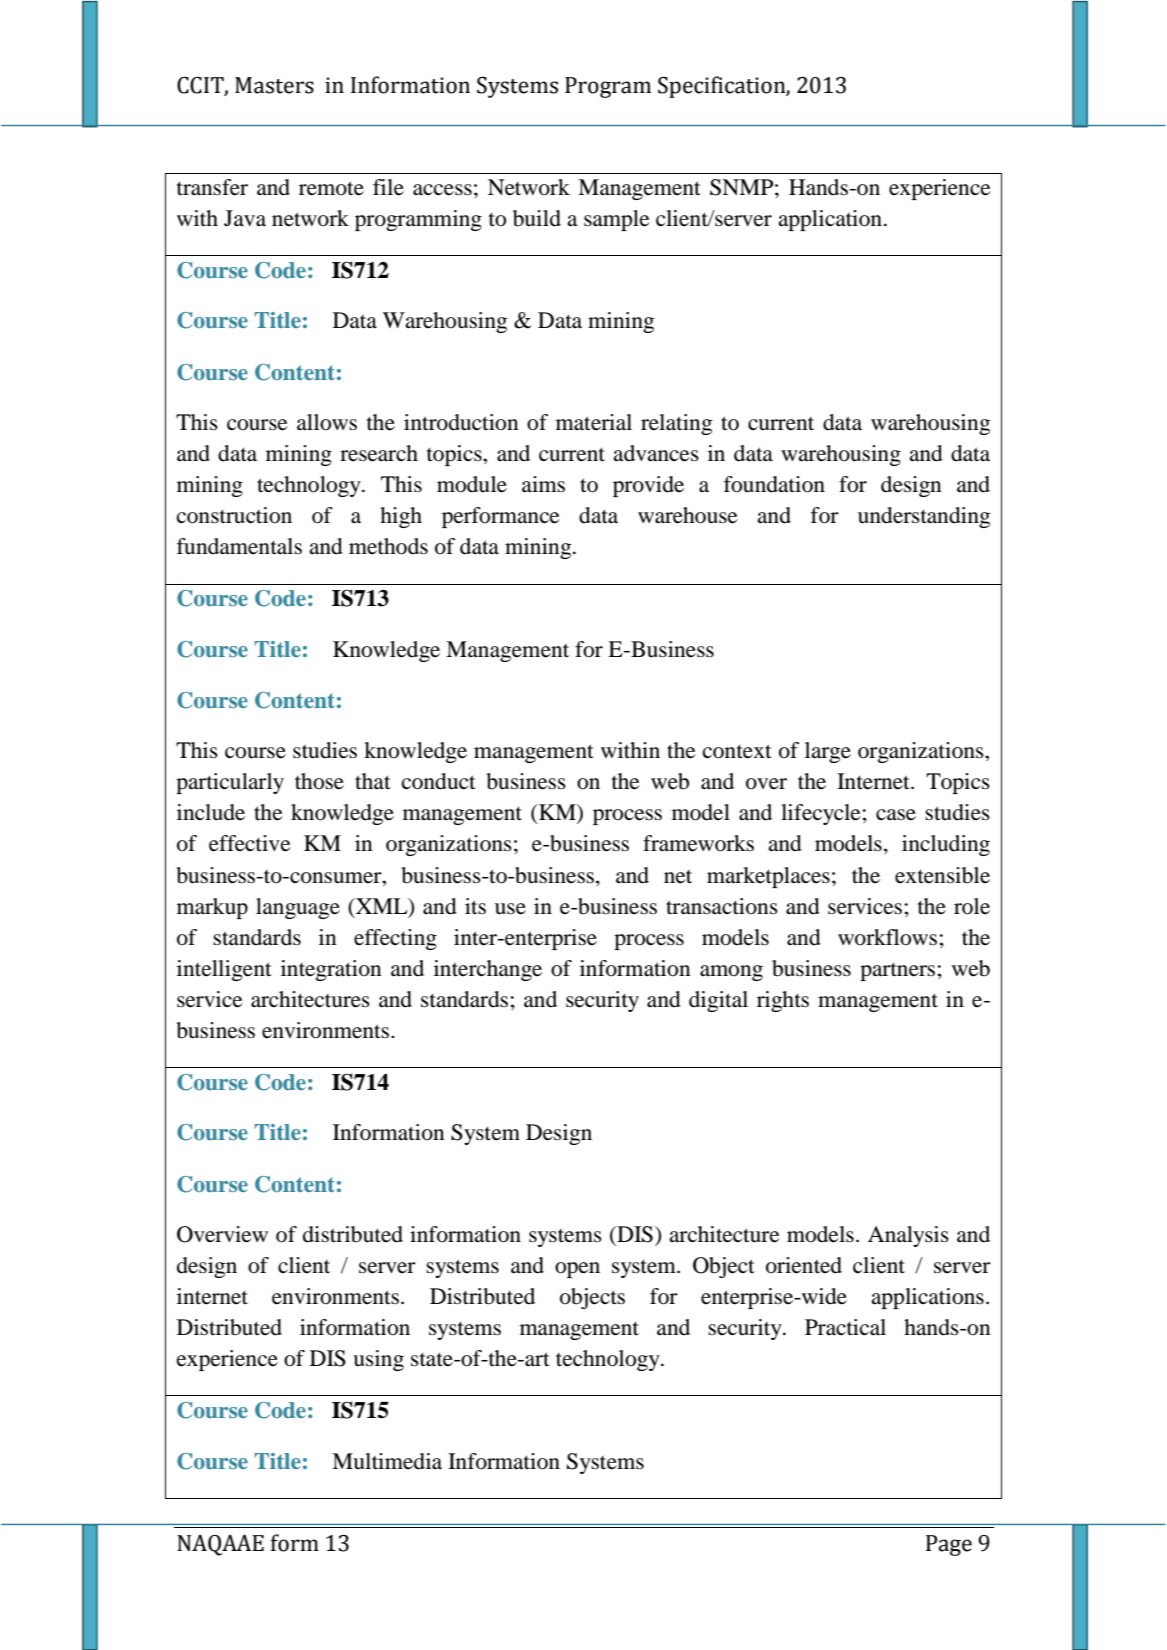 This page has width=1167, height=1650. Describe the element at coordinates (698, 843) in the page. I see `frameworks` at that location.
